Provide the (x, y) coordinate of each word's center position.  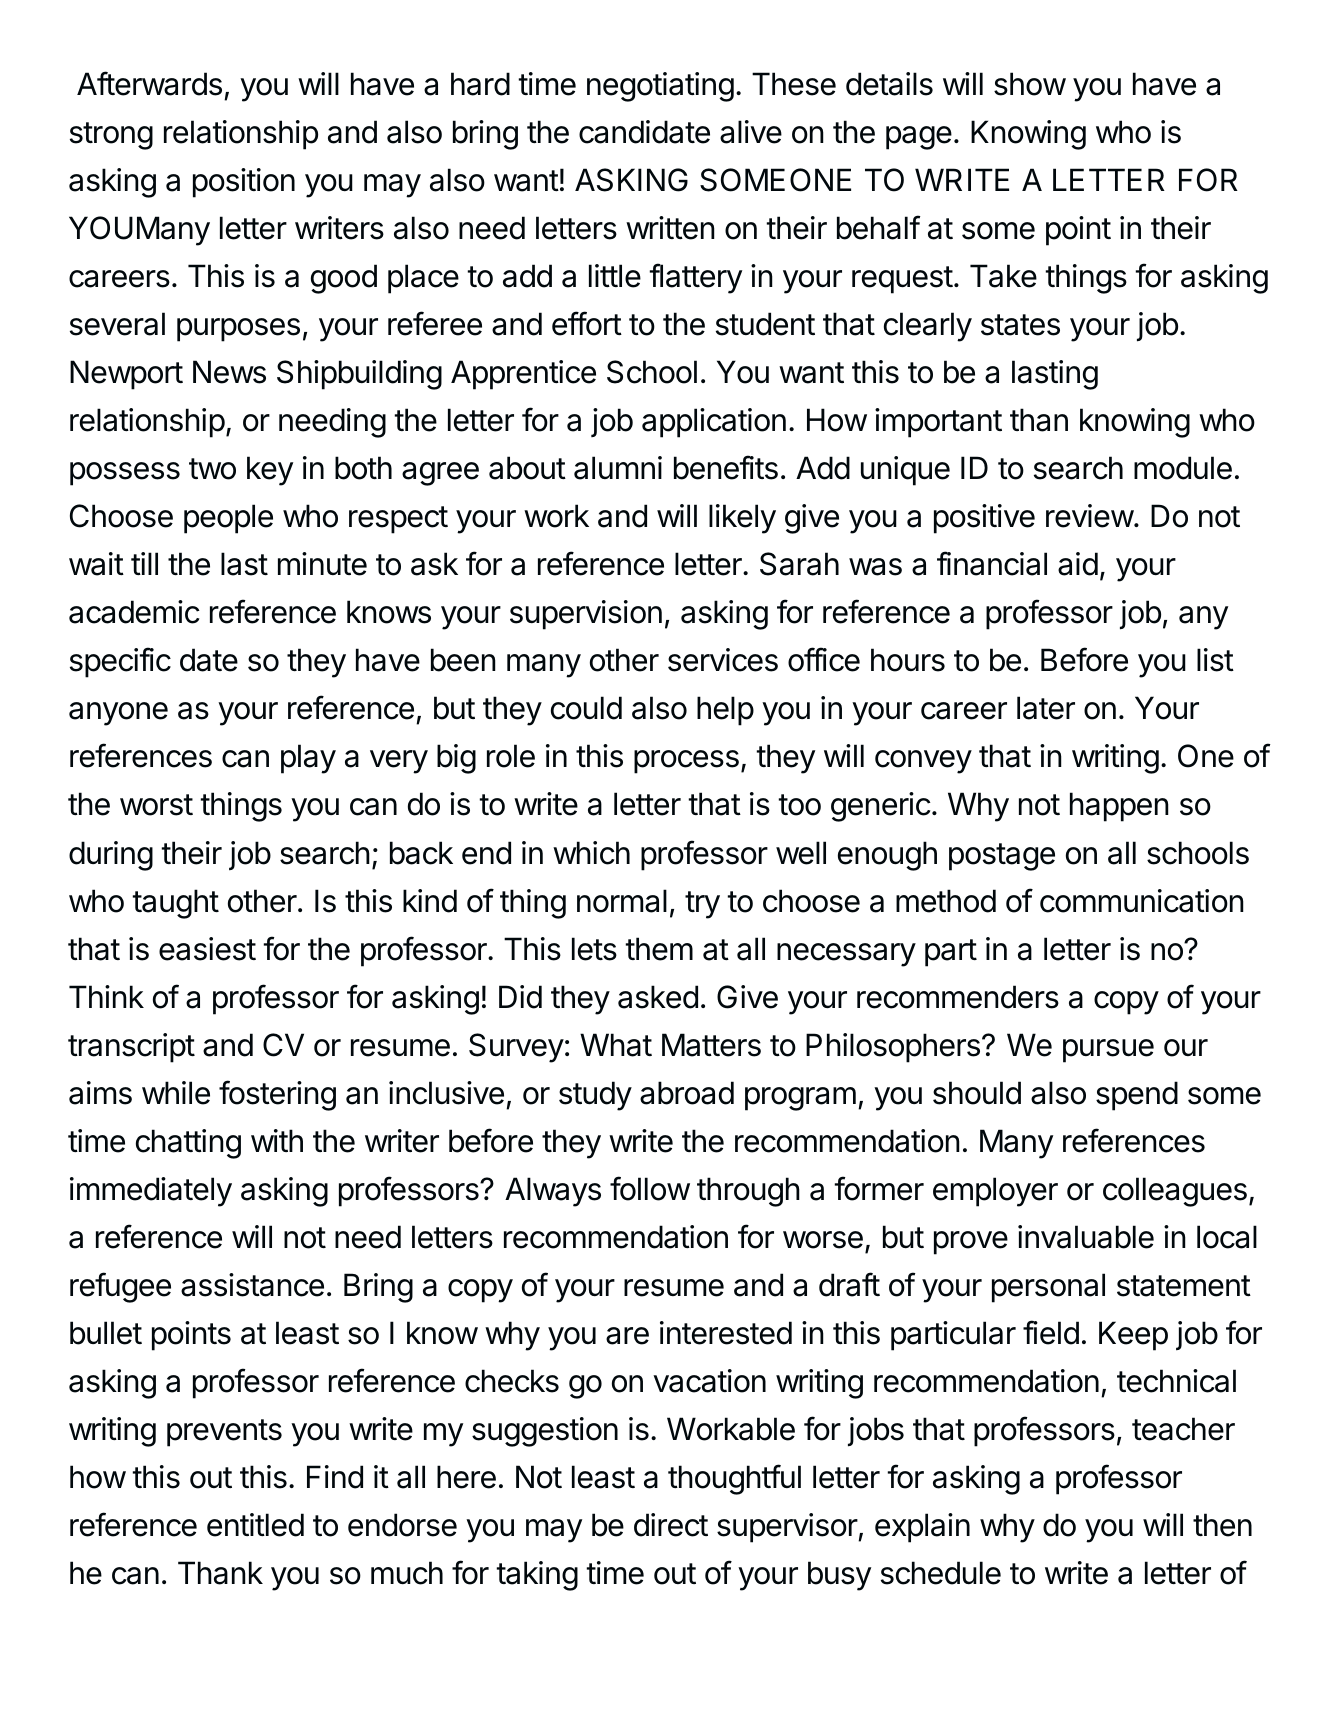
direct (671, 1525)
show (1030, 84)
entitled (255, 1525)
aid (1078, 564)
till (144, 563)
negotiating (660, 87)
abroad (687, 1093)
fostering (277, 1095)
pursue (1108, 1051)
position (244, 183)
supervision (586, 615)
